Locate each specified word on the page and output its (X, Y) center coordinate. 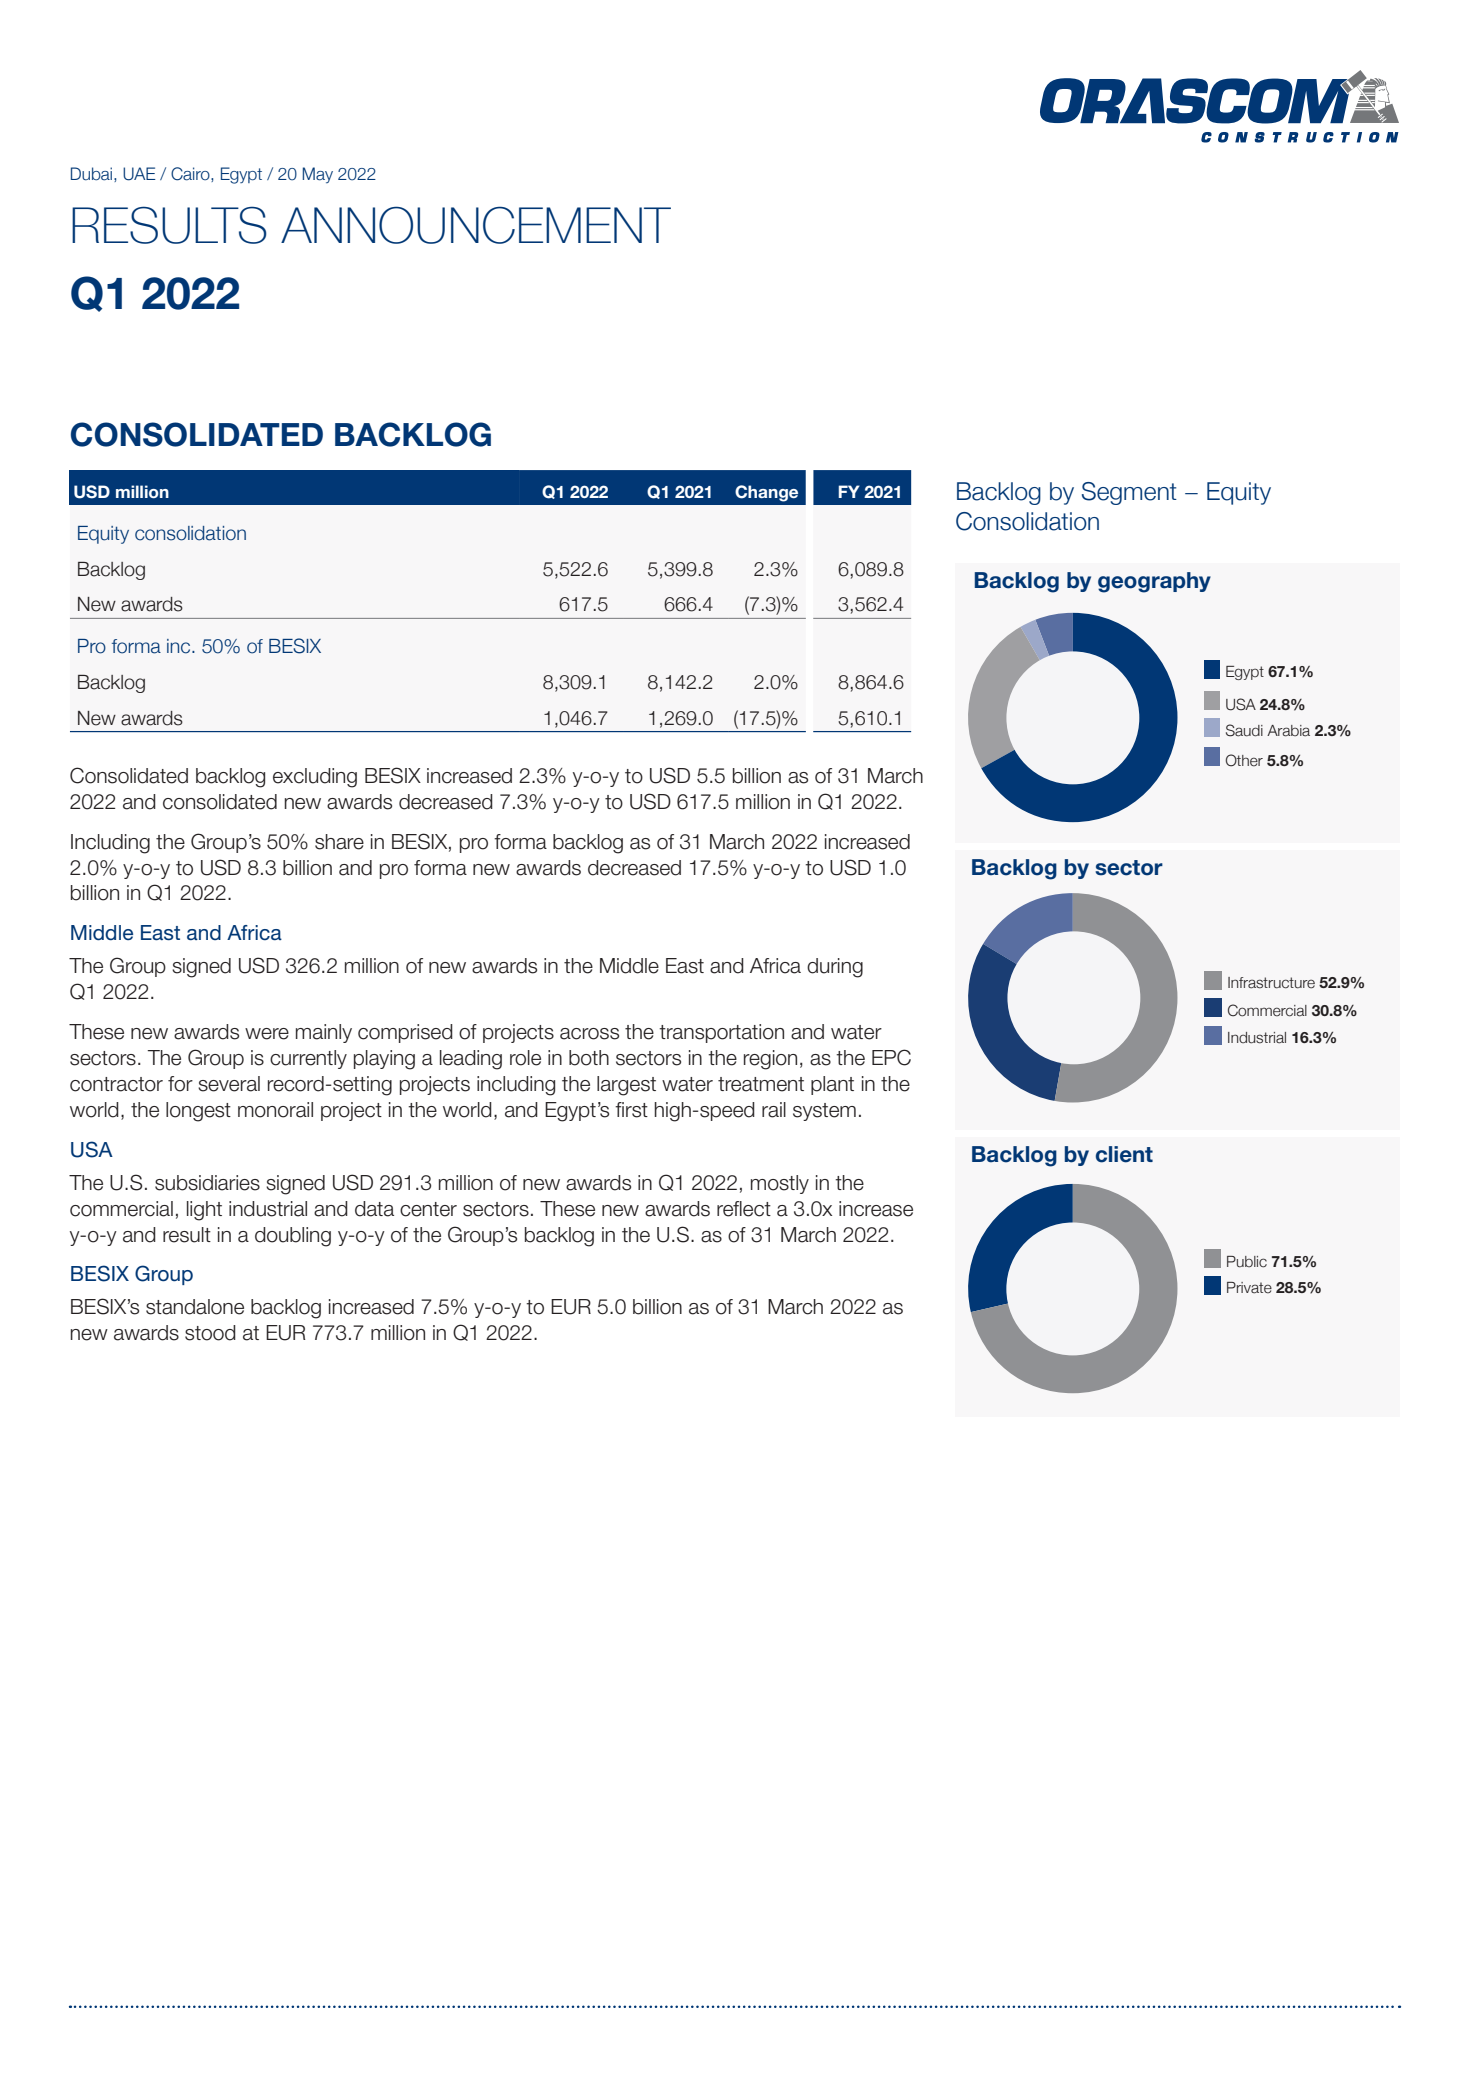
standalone (195, 1307)
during (835, 968)
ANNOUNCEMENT (476, 225)
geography (1154, 582)
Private (1249, 1288)
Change (766, 493)
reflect (744, 1209)
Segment (1129, 493)
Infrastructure (1271, 983)
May (318, 175)
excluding (315, 778)
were (267, 1034)
